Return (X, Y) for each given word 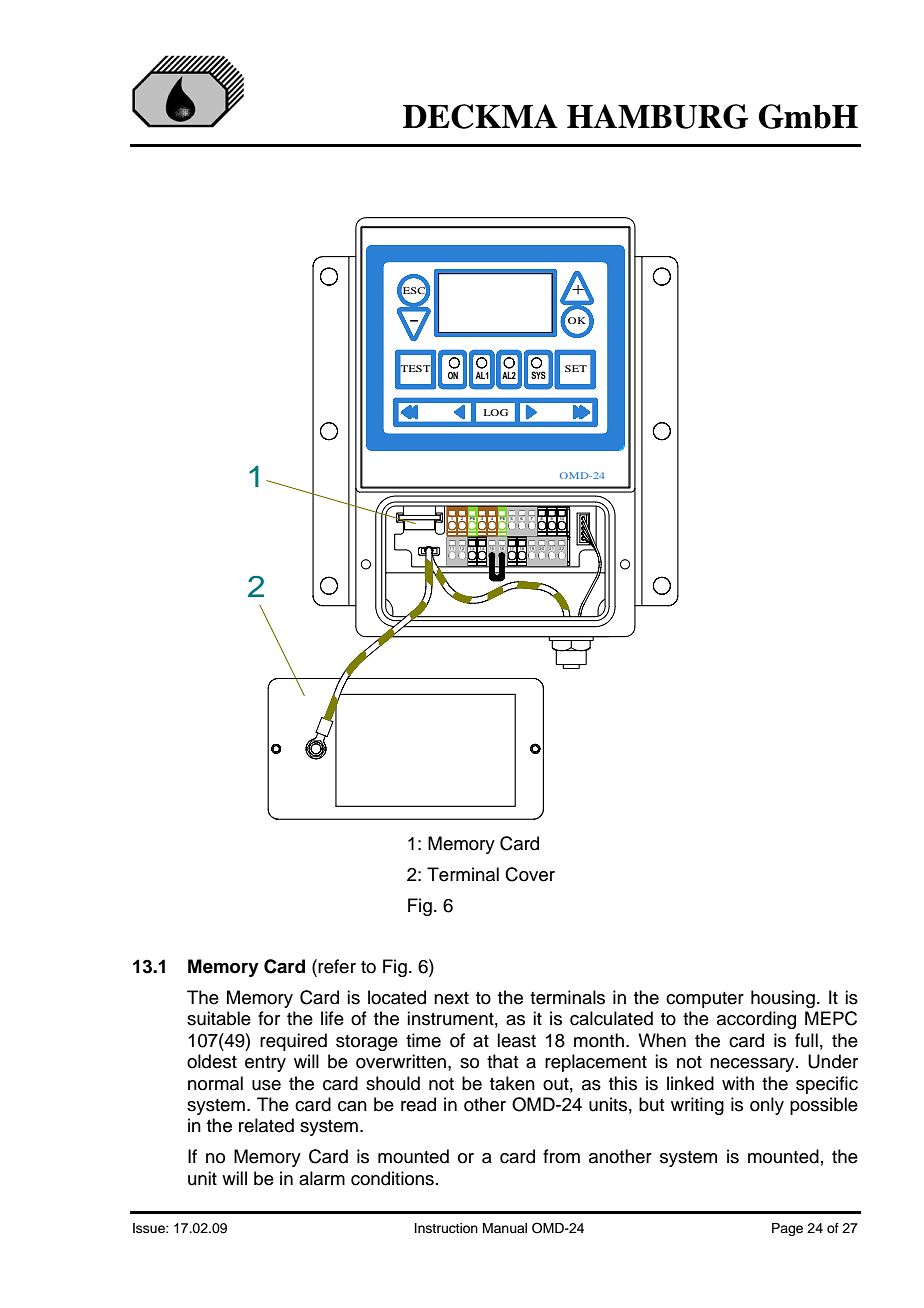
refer (337, 966)
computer (705, 1000)
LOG (496, 412)
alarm (322, 1178)
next (451, 998)
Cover (530, 874)
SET (576, 368)
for (269, 1018)
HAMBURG (658, 116)
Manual (505, 1228)
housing (783, 999)
